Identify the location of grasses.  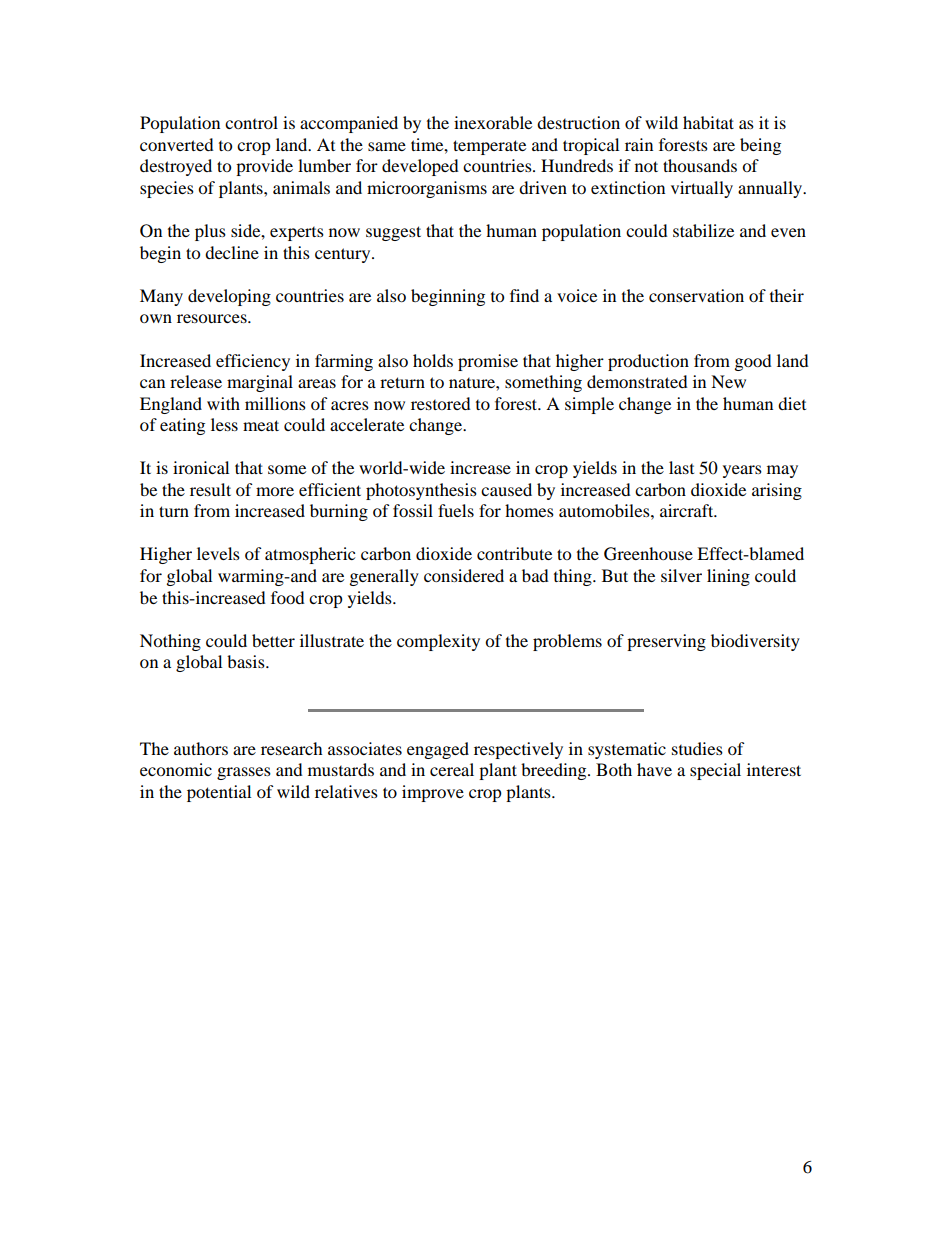
(244, 773).
